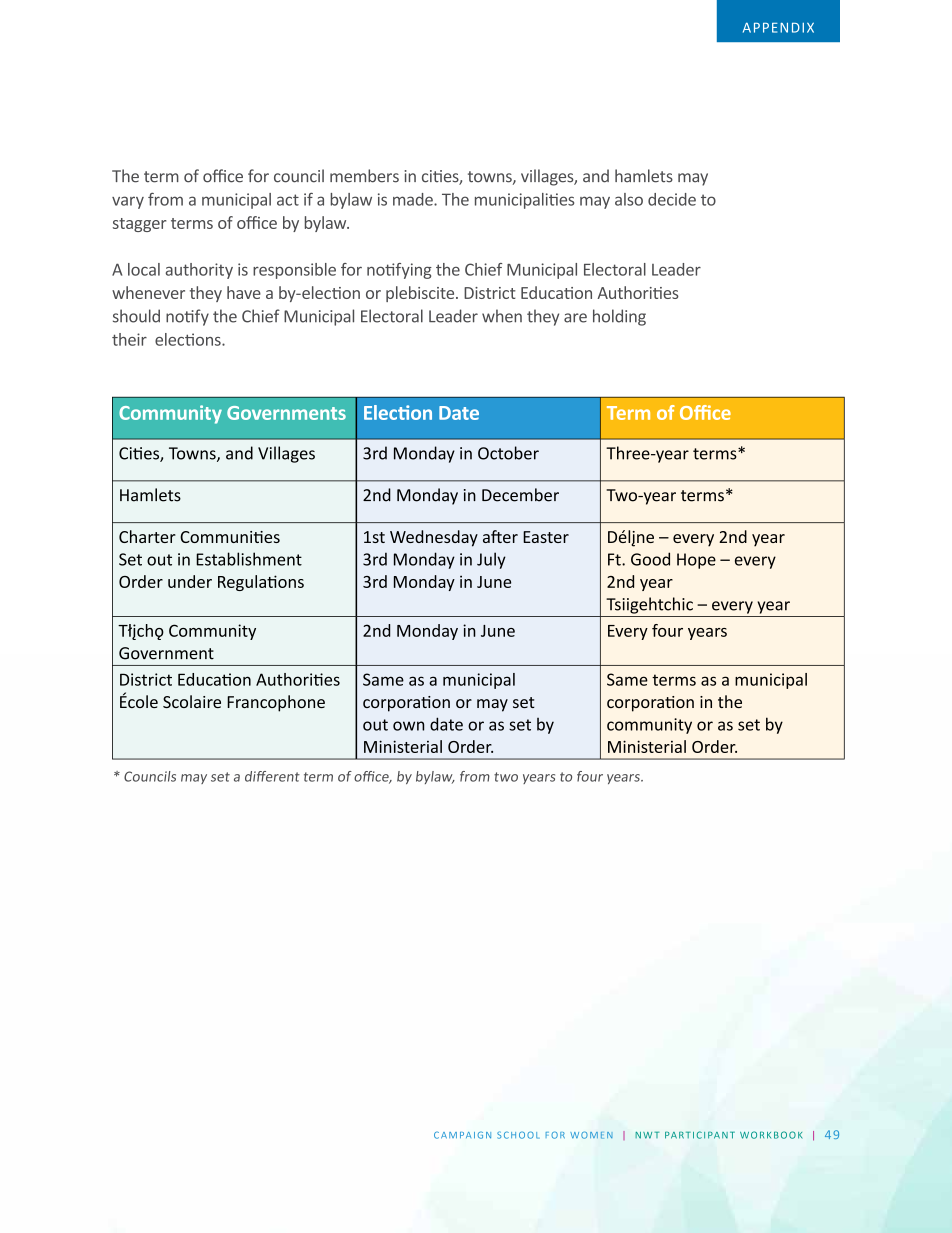 The height and width of the image is (1233, 952). I want to click on Francophone, so click(276, 703).
